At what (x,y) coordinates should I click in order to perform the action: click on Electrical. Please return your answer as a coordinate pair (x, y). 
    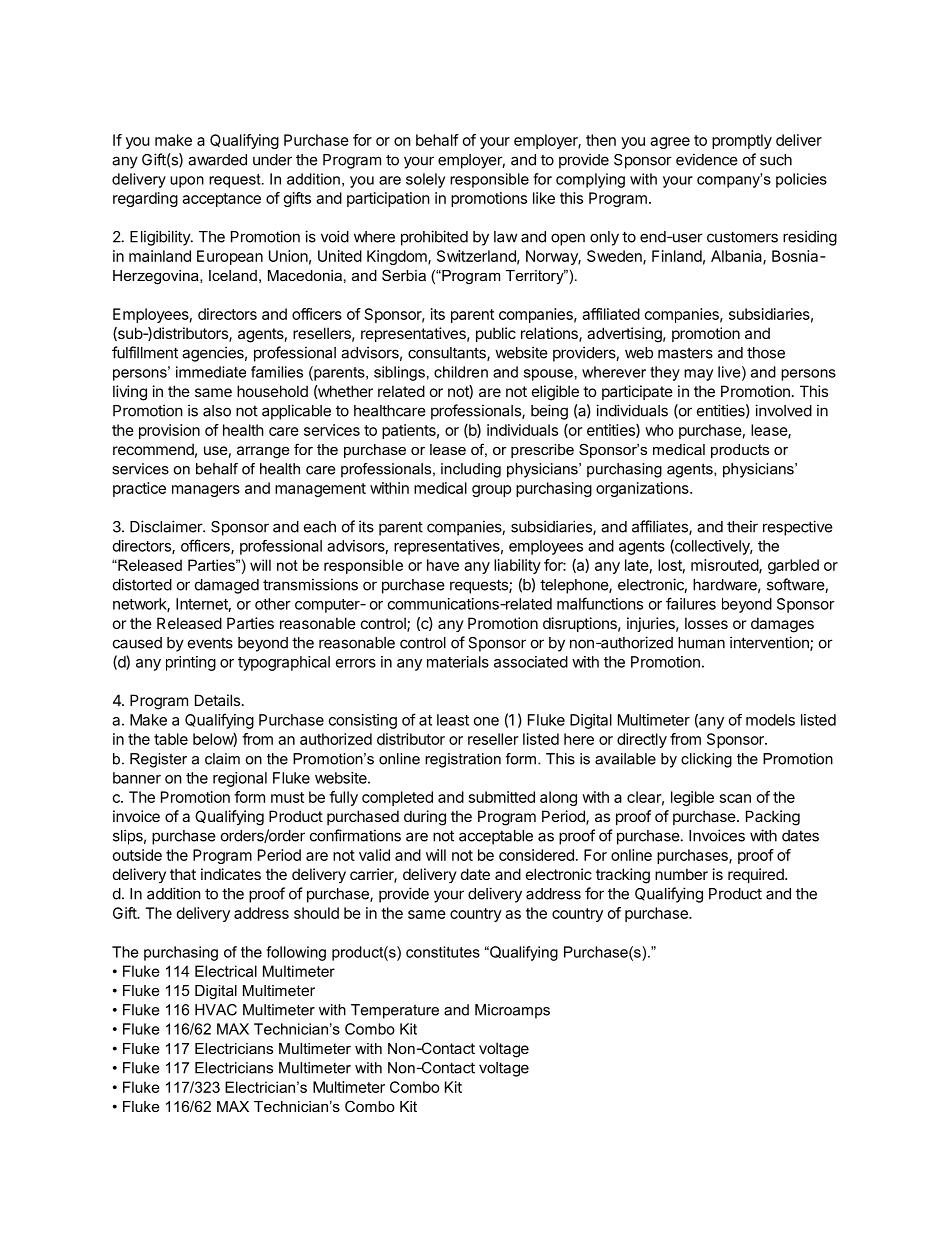
    Looking at the image, I should click on (226, 971).
